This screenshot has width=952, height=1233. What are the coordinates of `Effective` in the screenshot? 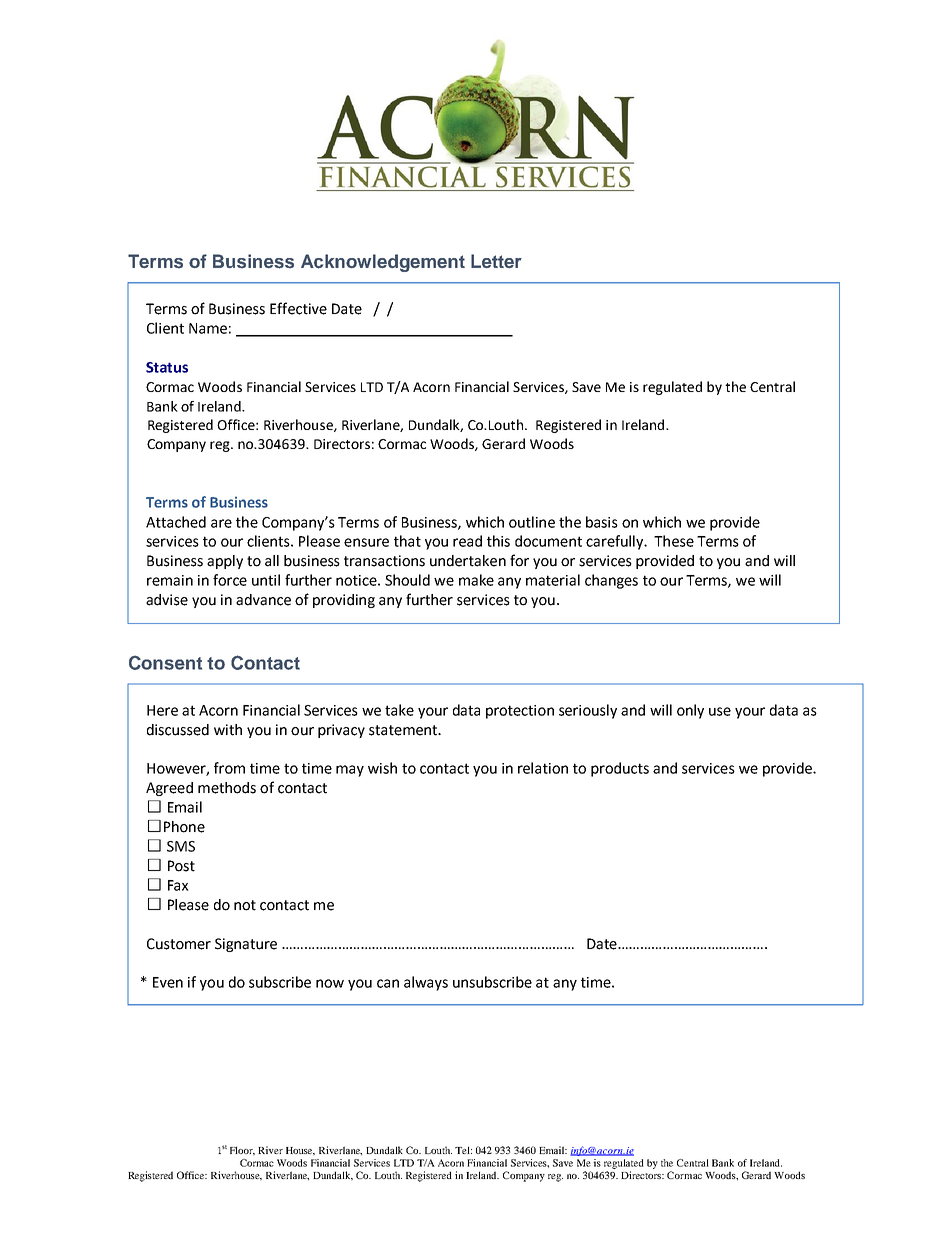 It's located at (298, 308).
